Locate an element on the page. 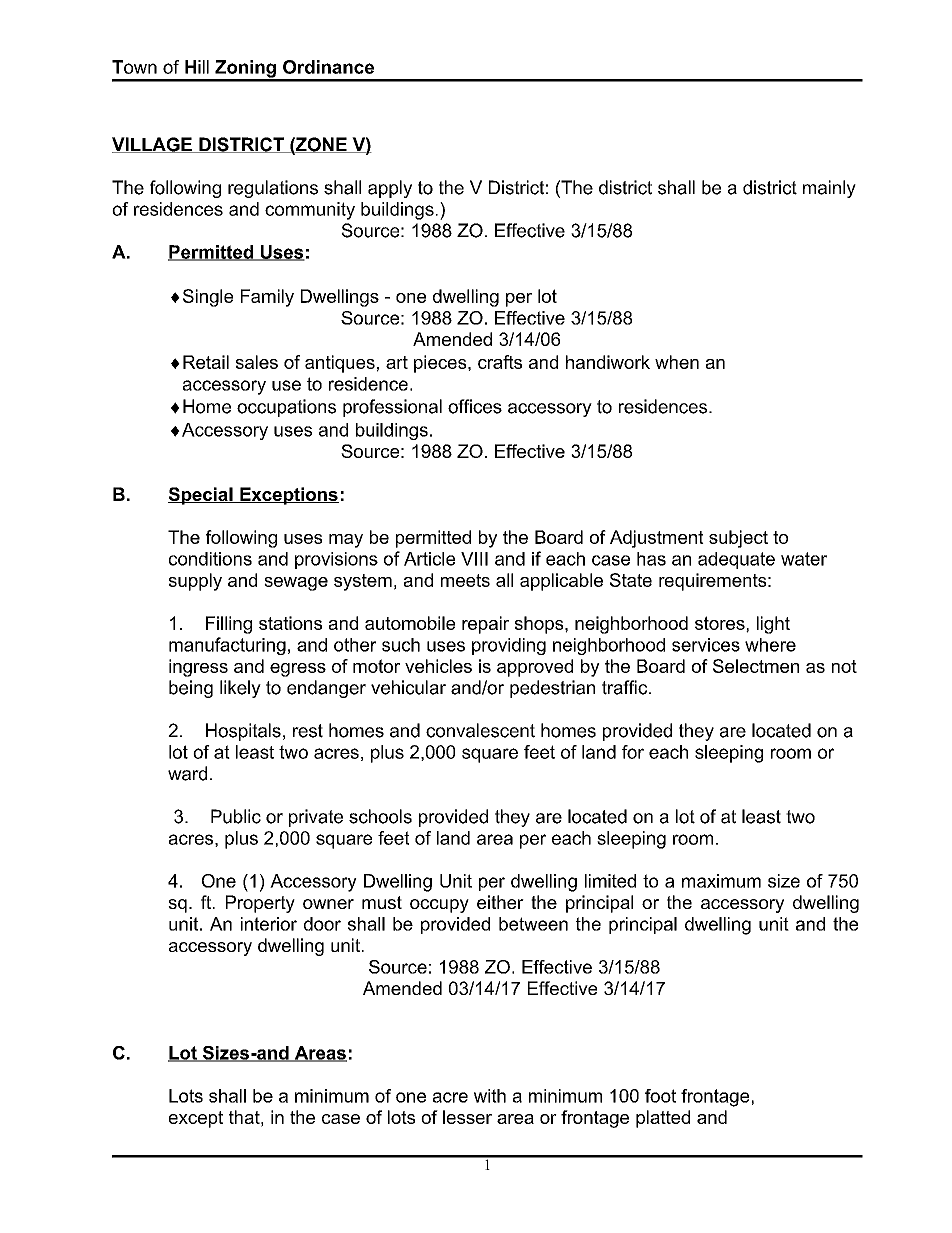 The height and width of the page is (1233, 952). interior is located at coordinates (269, 924).
